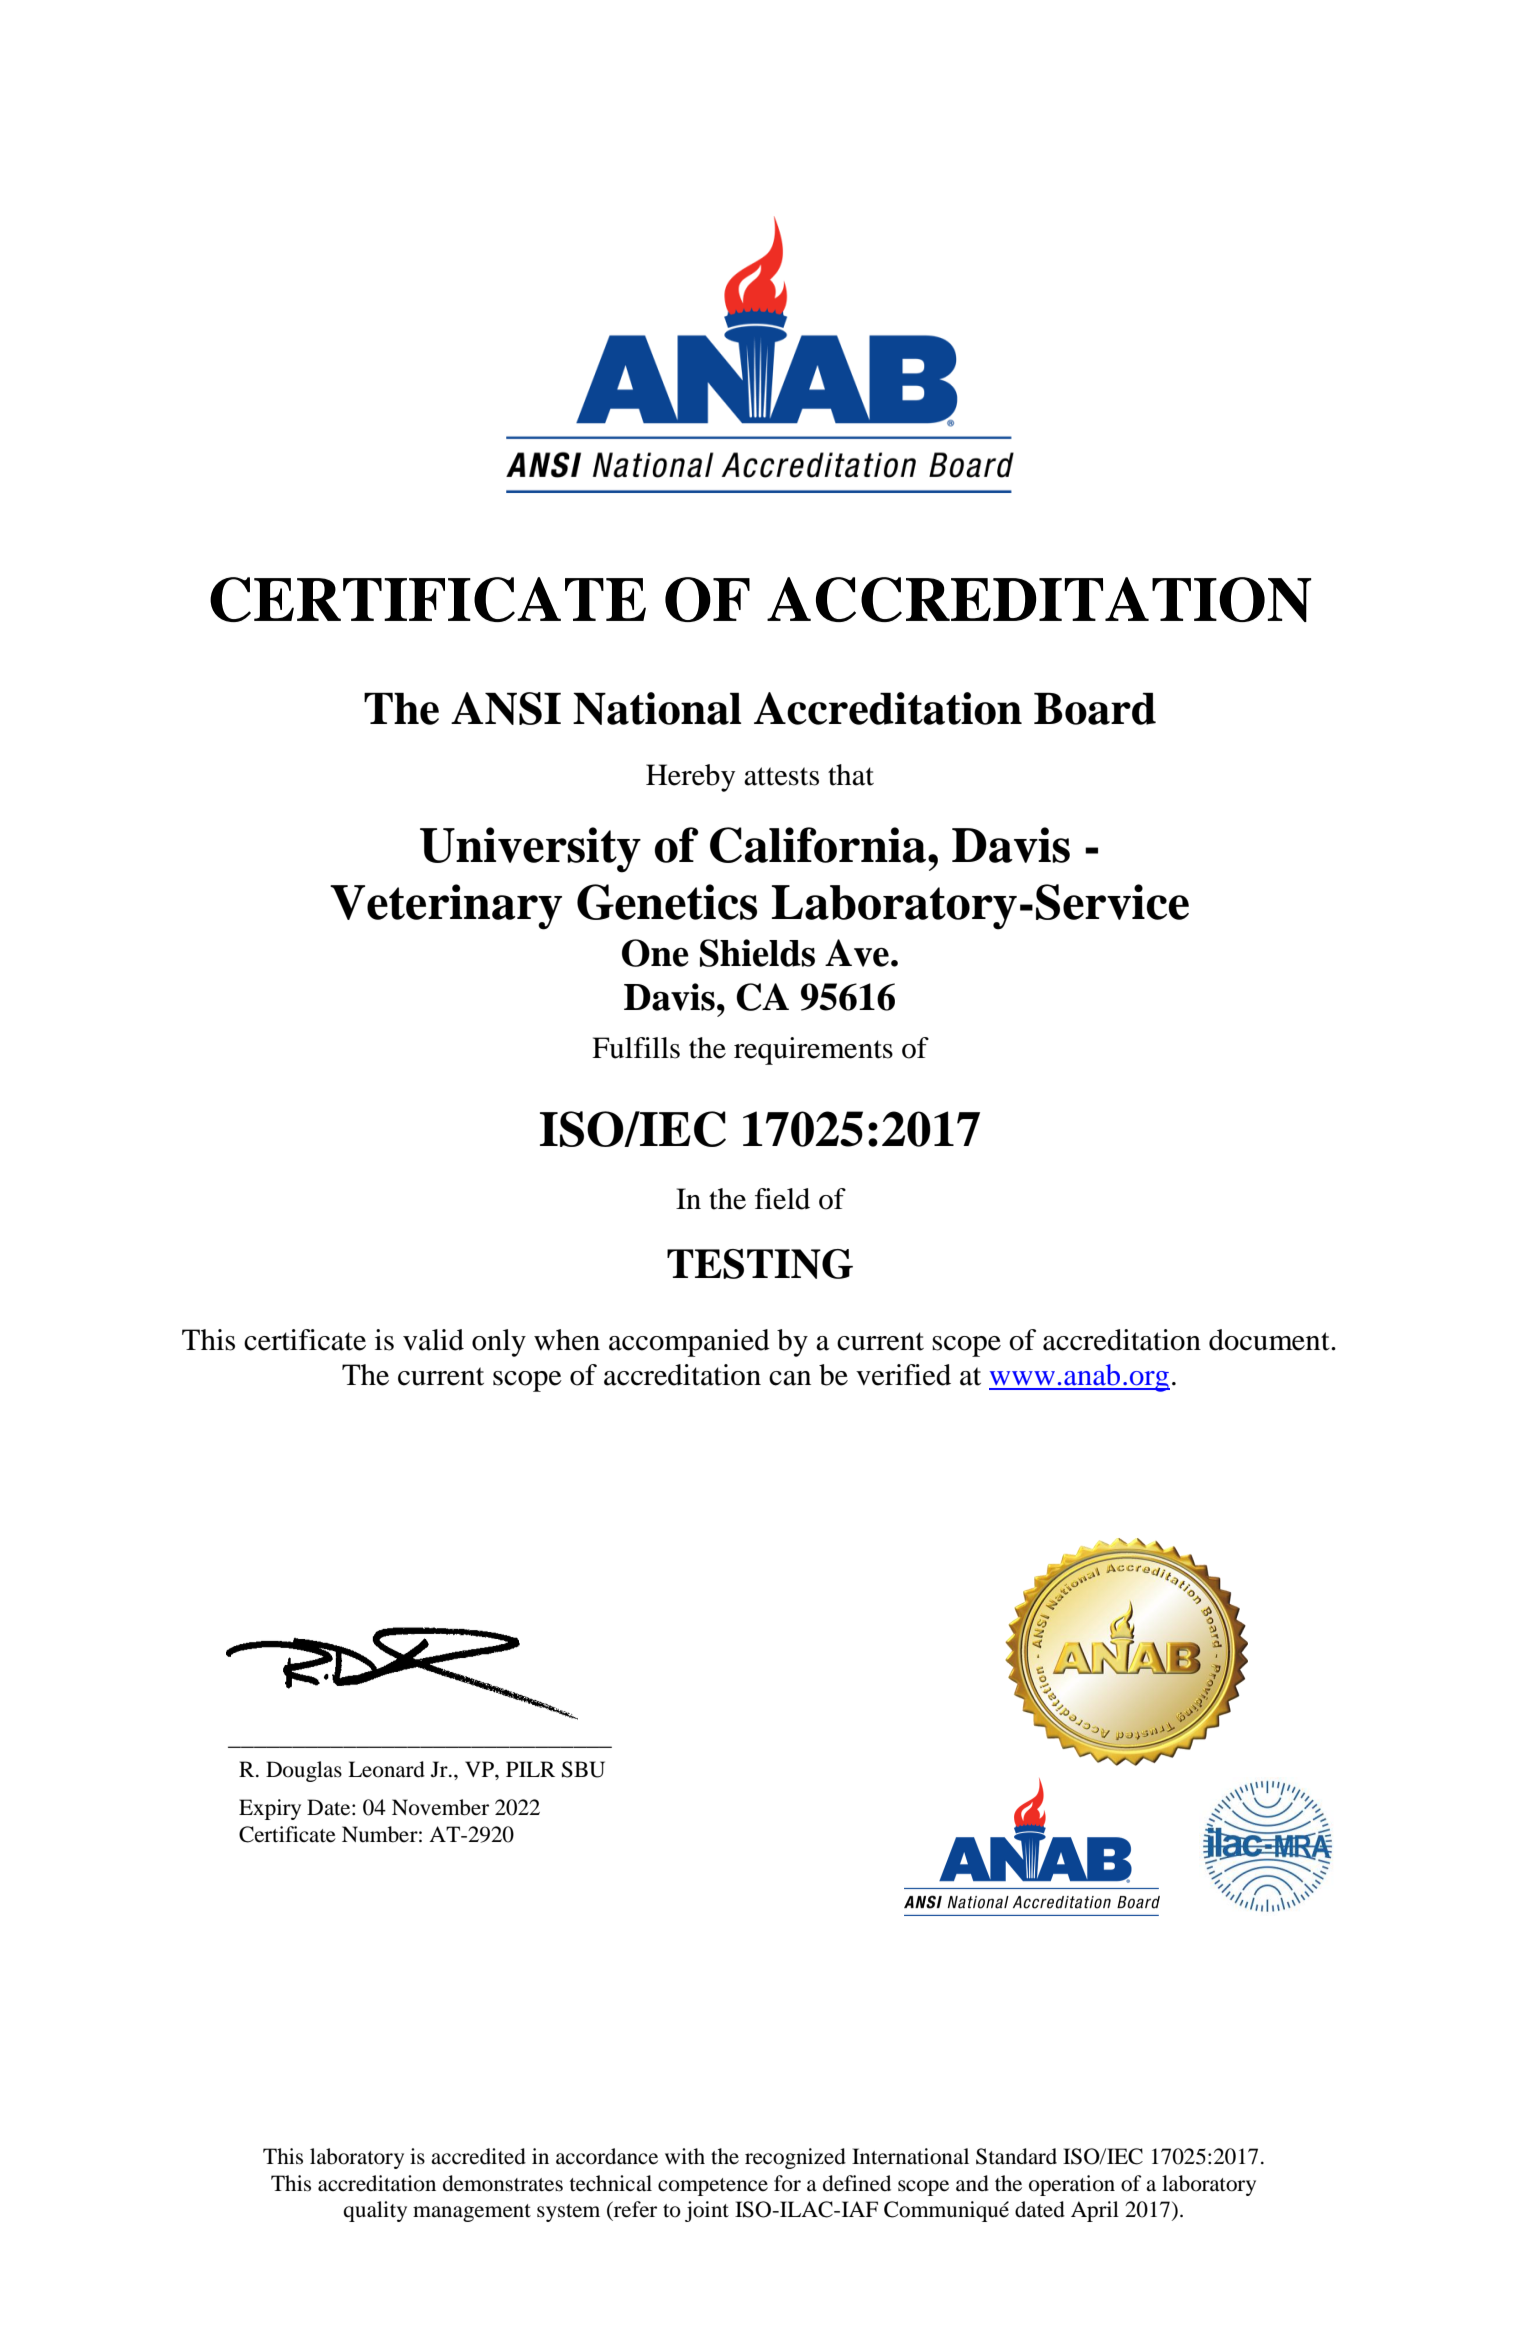 This screenshot has height=2350, width=1520. I want to click on quality, so click(375, 2211).
